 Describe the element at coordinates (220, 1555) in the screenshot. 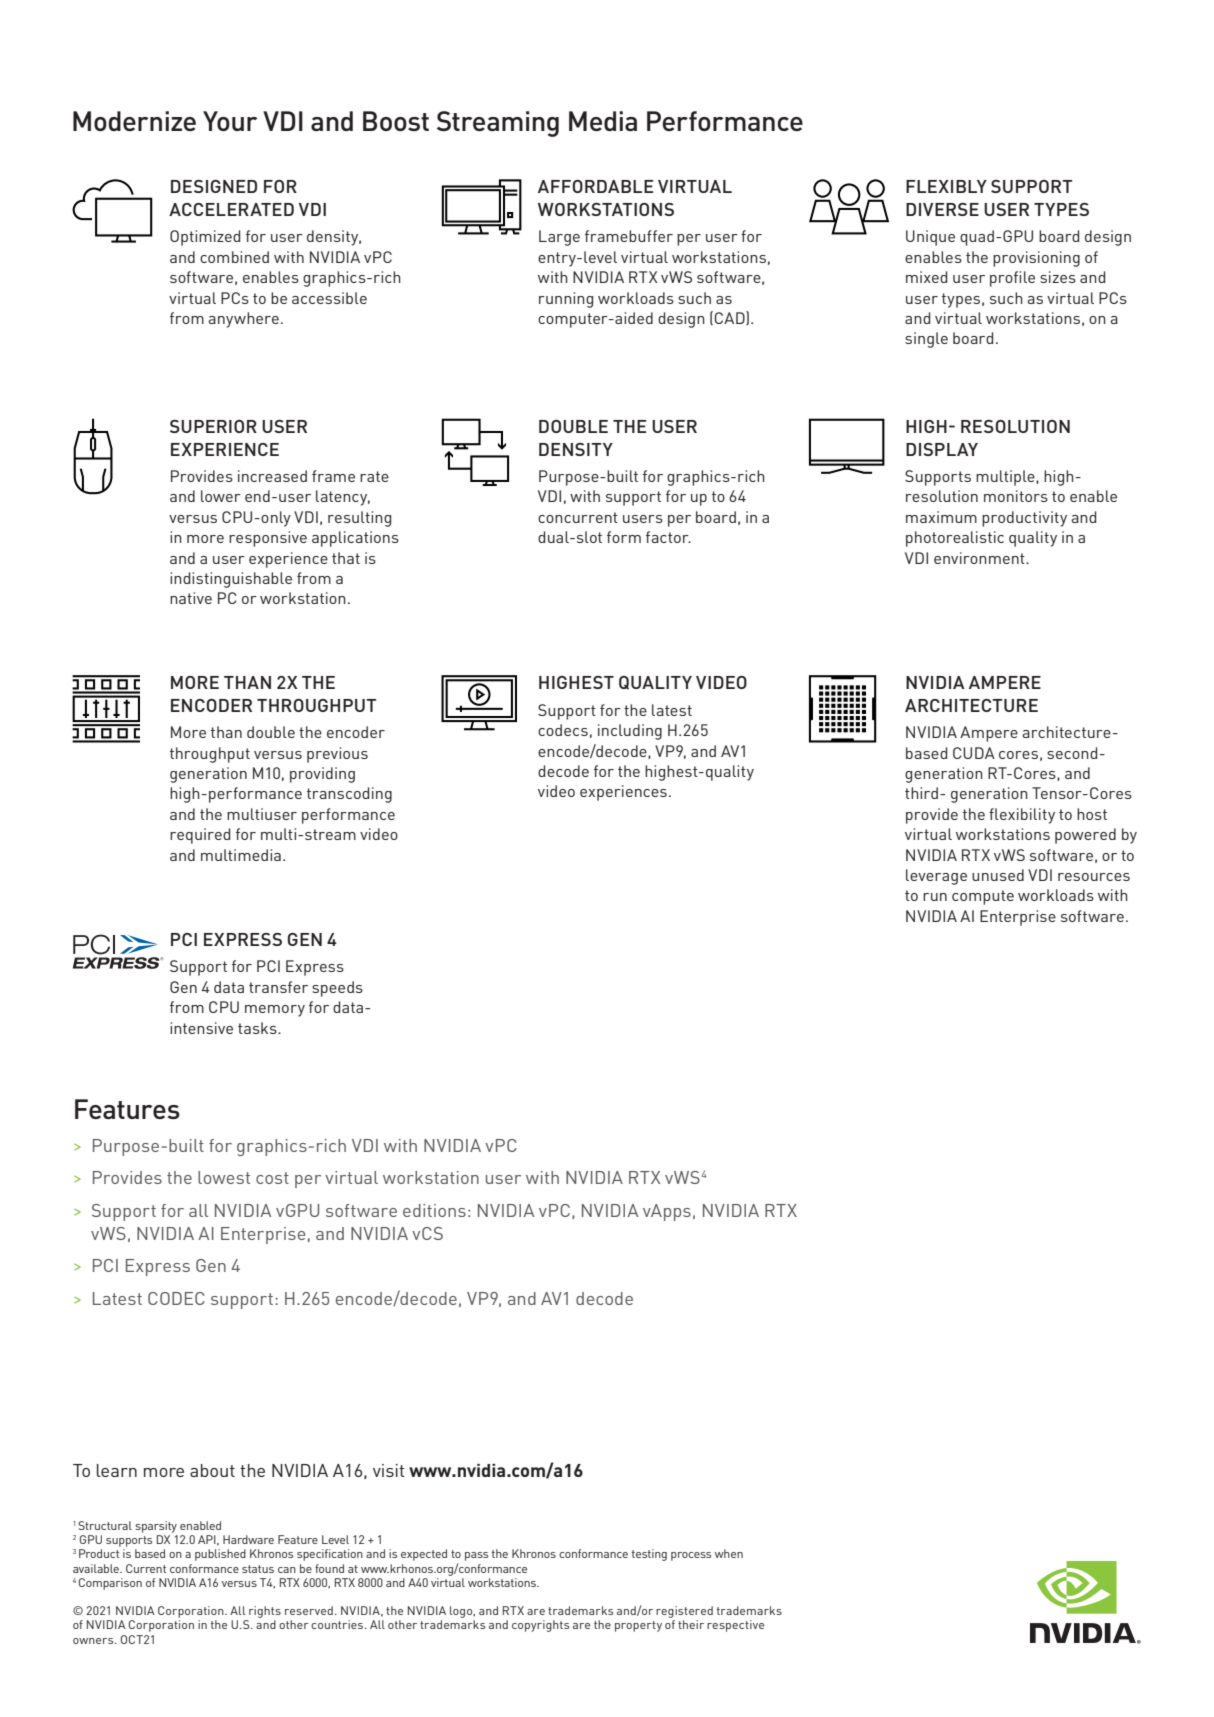

I see `published` at that location.
